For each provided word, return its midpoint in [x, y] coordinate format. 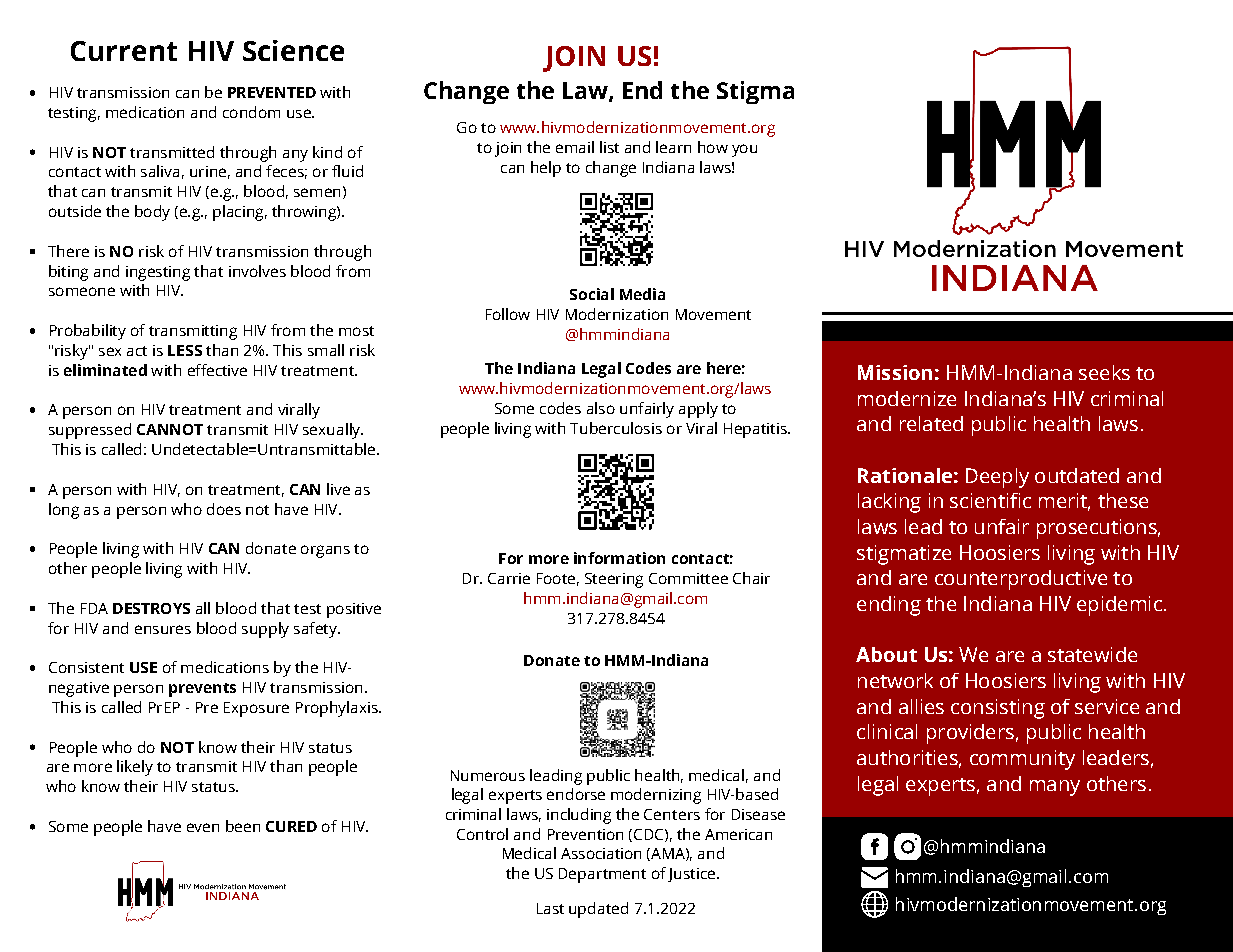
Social [592, 294]
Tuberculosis [616, 428]
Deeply [997, 478]
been [243, 826]
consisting [998, 709]
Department [602, 875]
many [1055, 788]
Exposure [256, 709]
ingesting [158, 273]
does [224, 509]
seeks [1104, 372]
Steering [614, 580]
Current [124, 51]
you [744, 150]
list [609, 147]
